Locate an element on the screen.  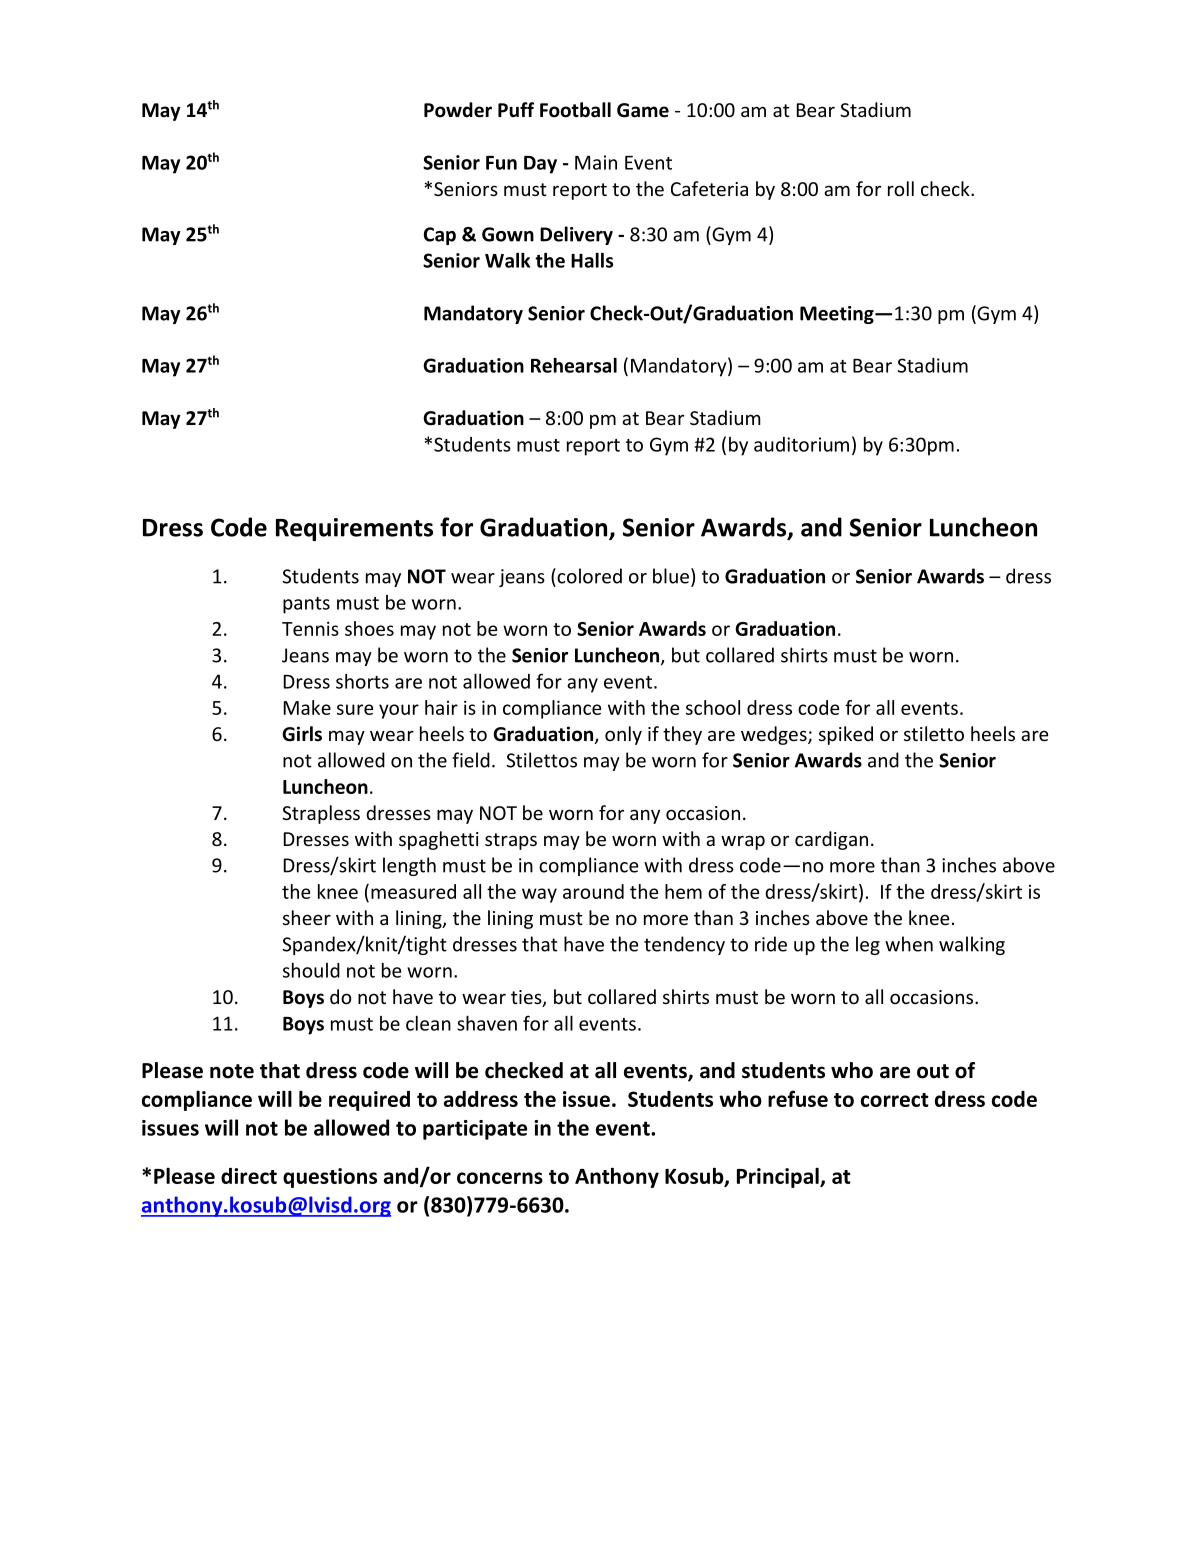
Girls is located at coordinates (302, 734).
